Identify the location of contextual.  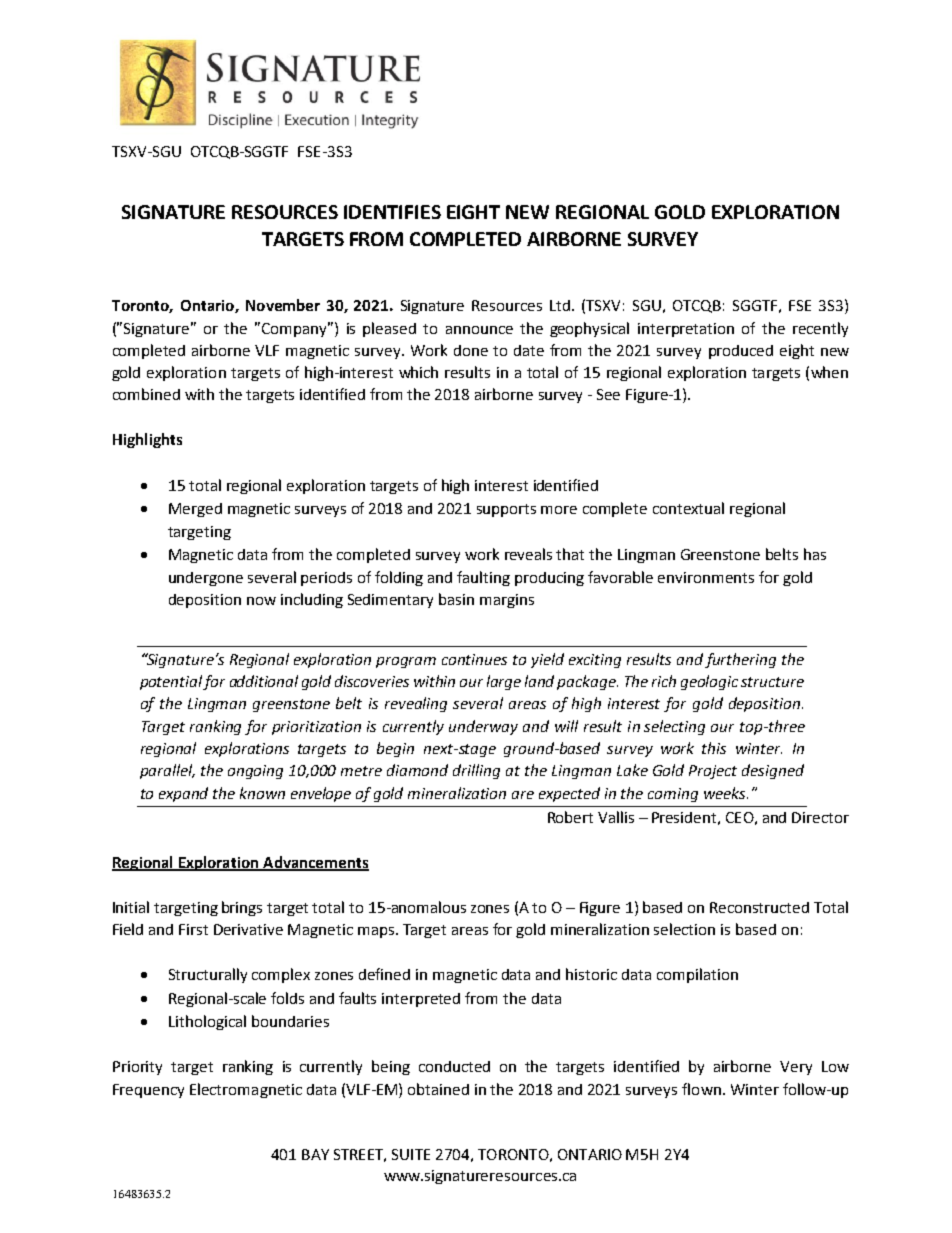
(688, 508).
